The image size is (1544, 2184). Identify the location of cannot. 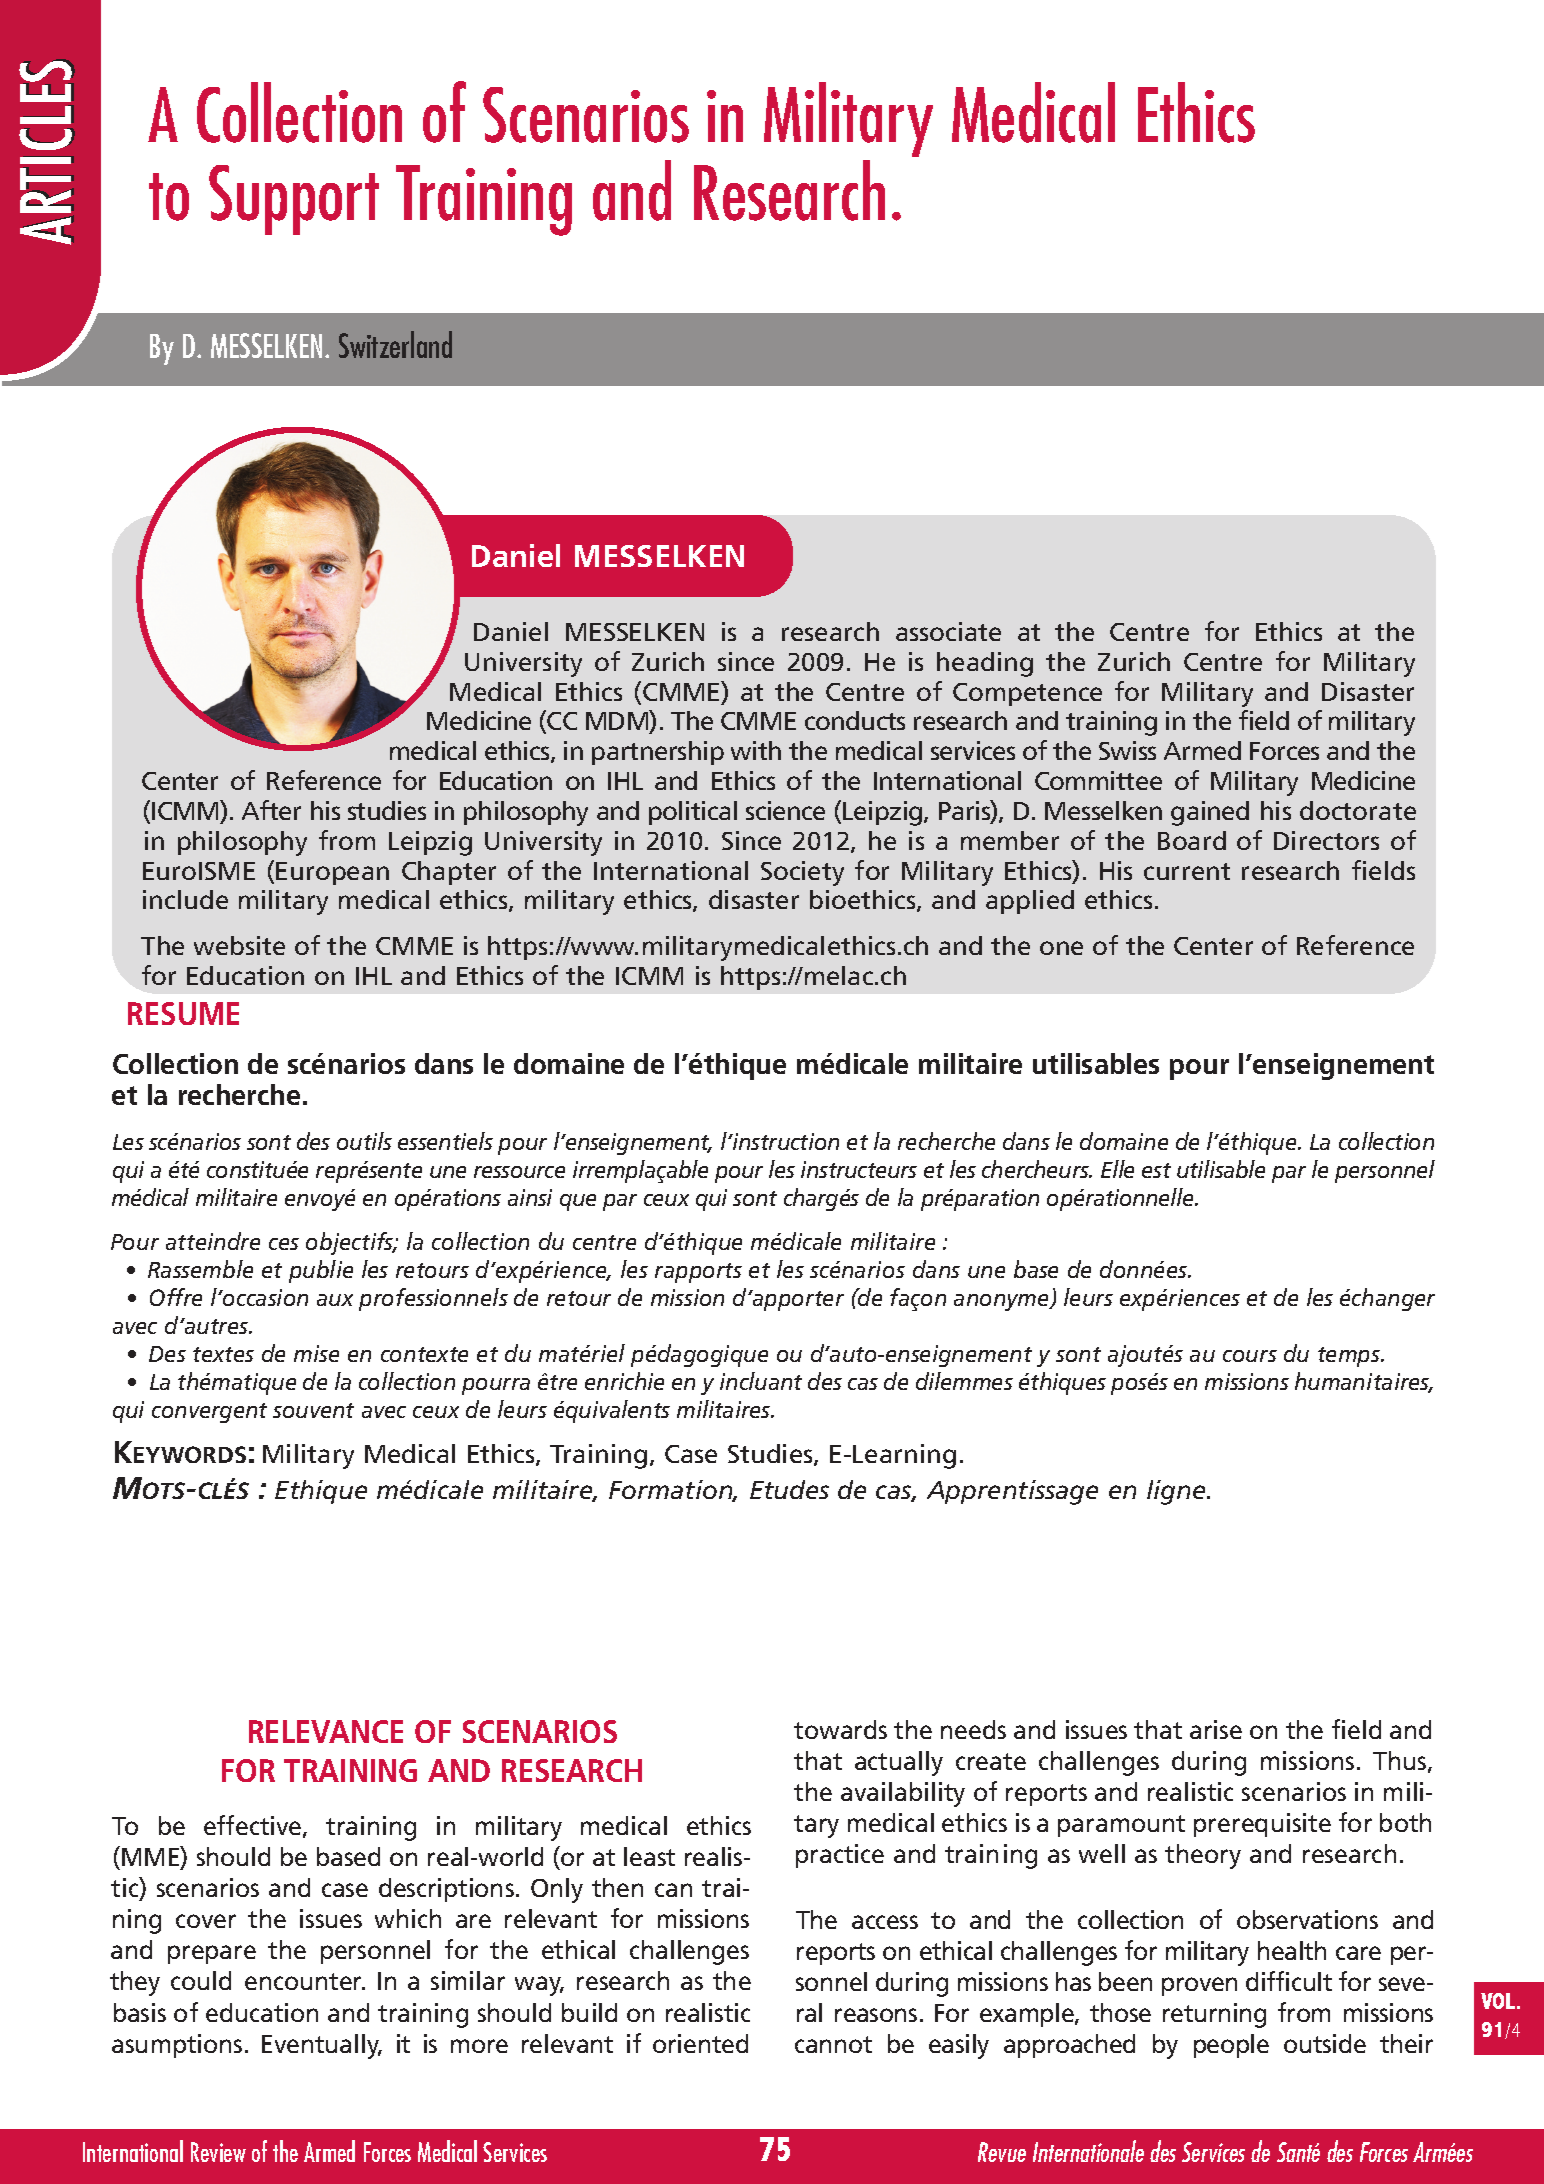
(833, 2044).
